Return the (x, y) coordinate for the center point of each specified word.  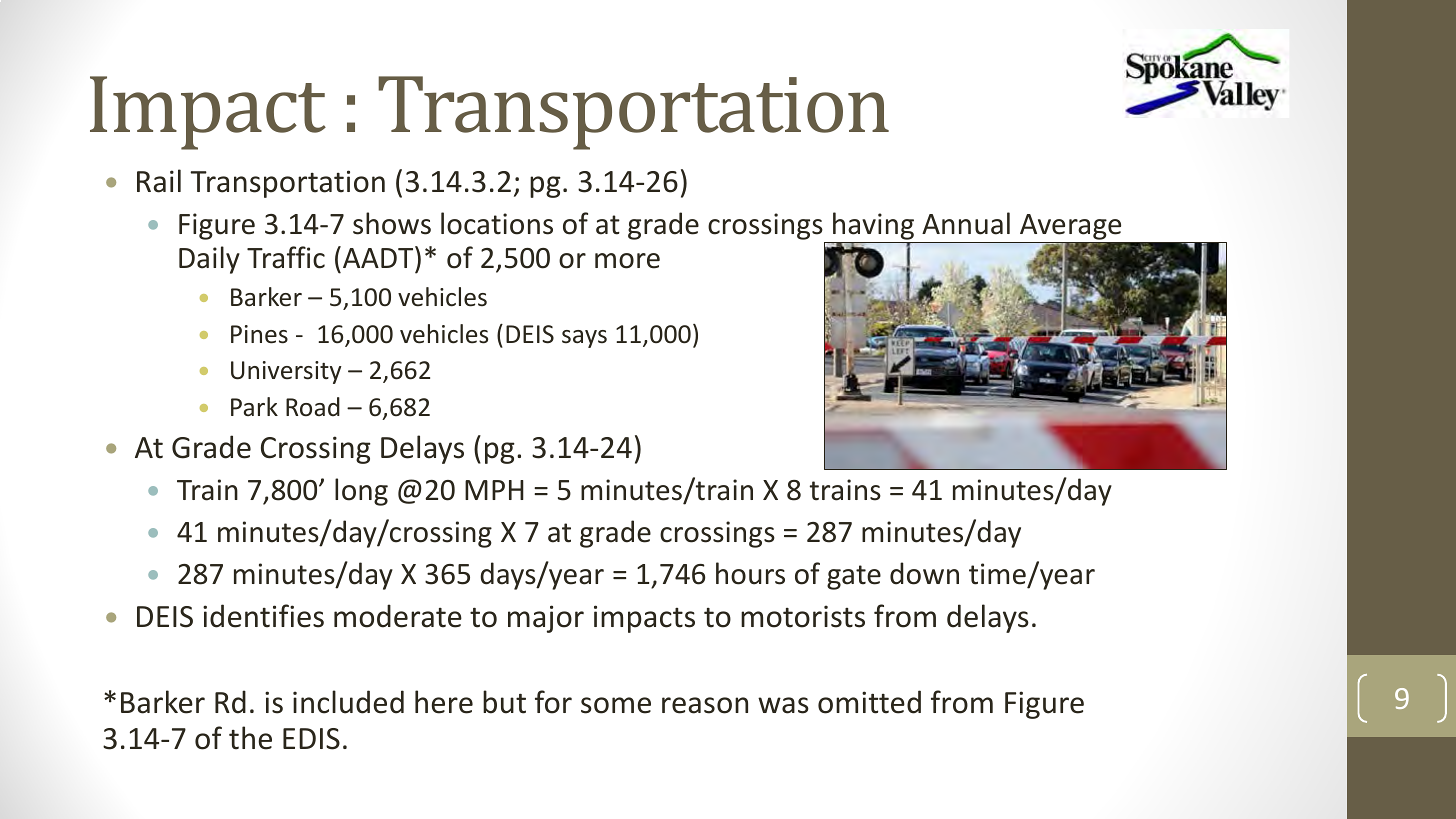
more (627, 261)
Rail (159, 181)
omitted (869, 702)
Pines (259, 334)
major (546, 619)
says (584, 339)
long (361, 492)
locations (497, 223)
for (553, 702)
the (250, 738)
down (924, 573)
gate (854, 577)
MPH (494, 490)
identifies (263, 616)
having (874, 227)
